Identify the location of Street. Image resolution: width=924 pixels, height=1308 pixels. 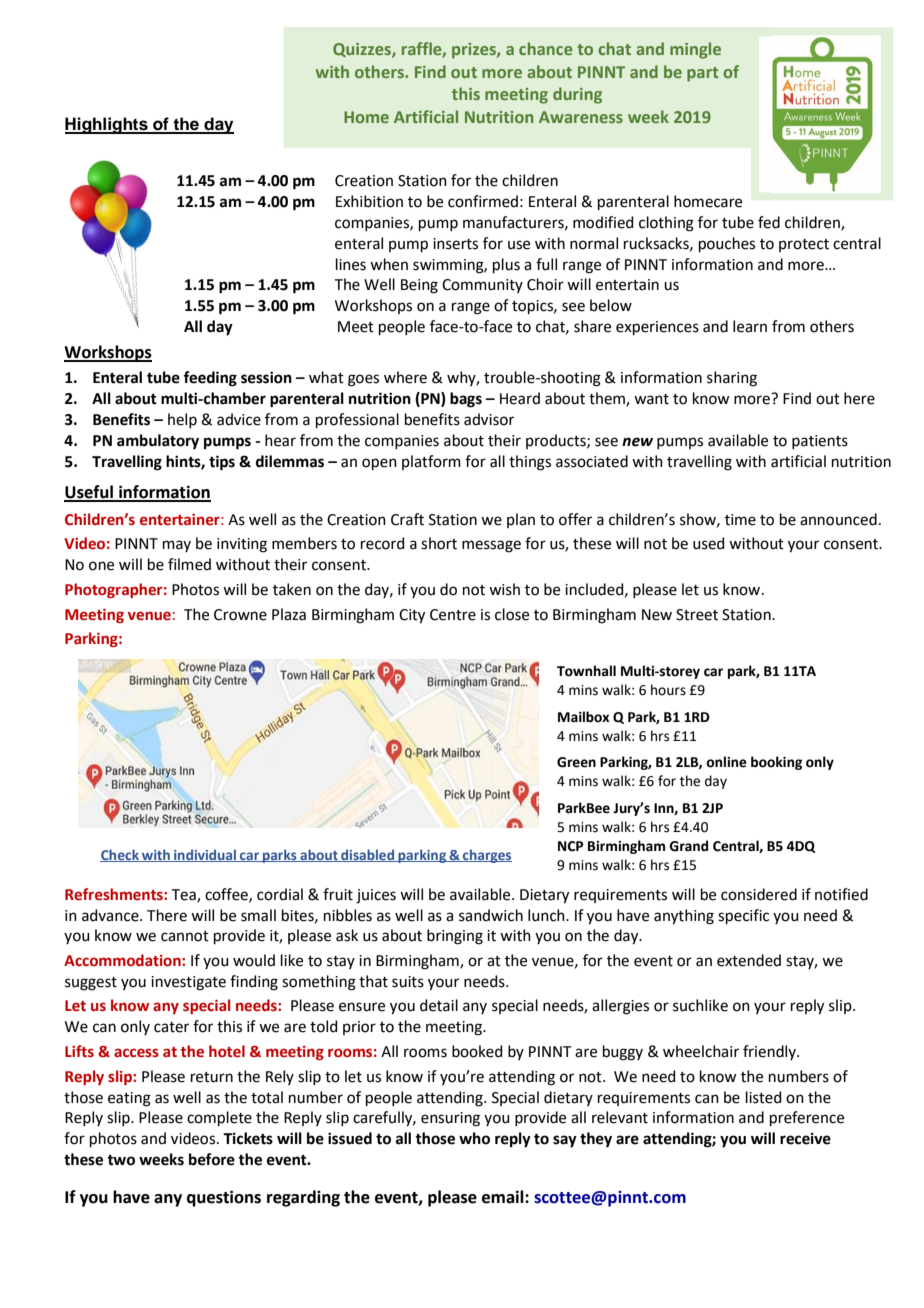
(697, 615).
